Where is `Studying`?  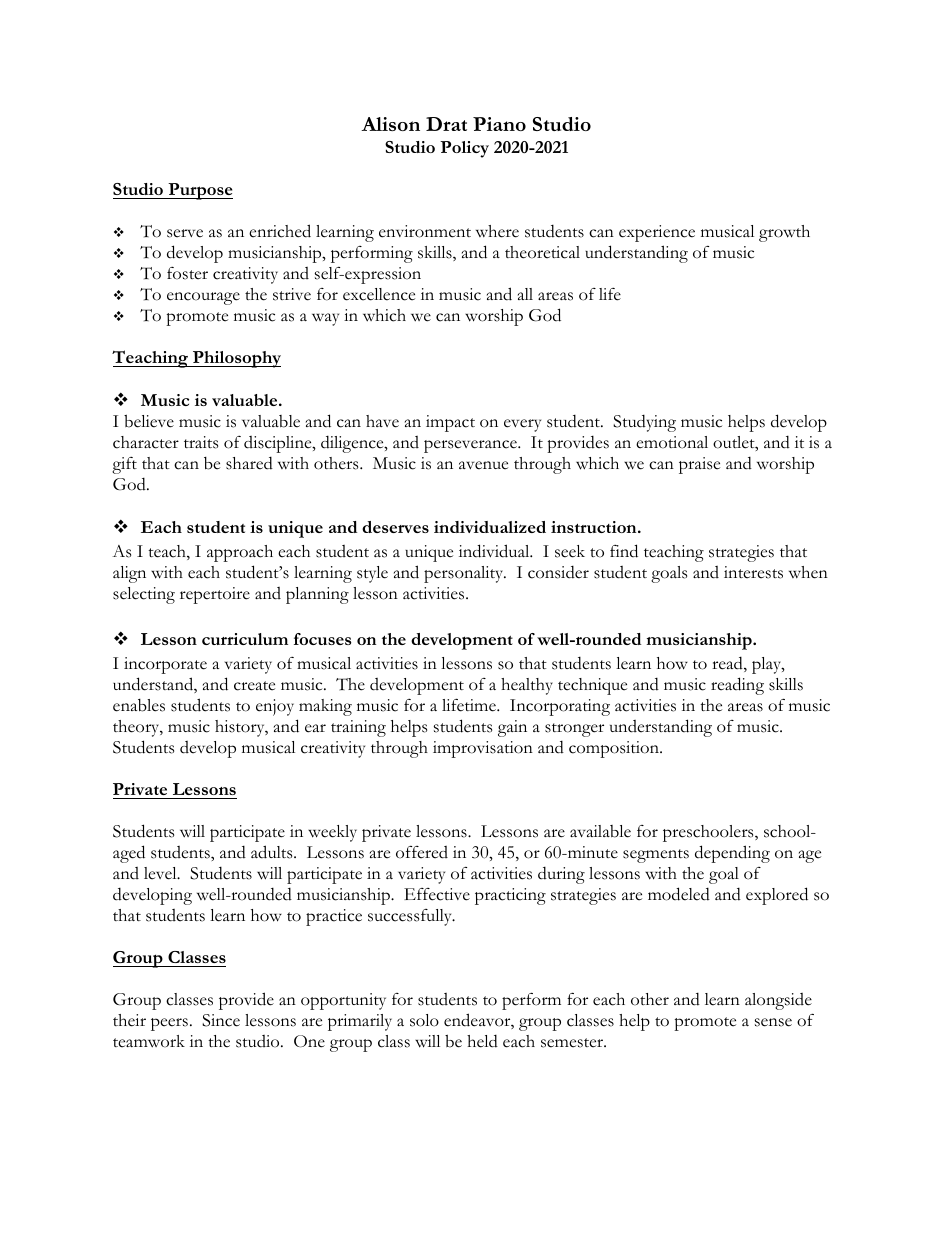
Studying is located at coordinates (644, 423).
